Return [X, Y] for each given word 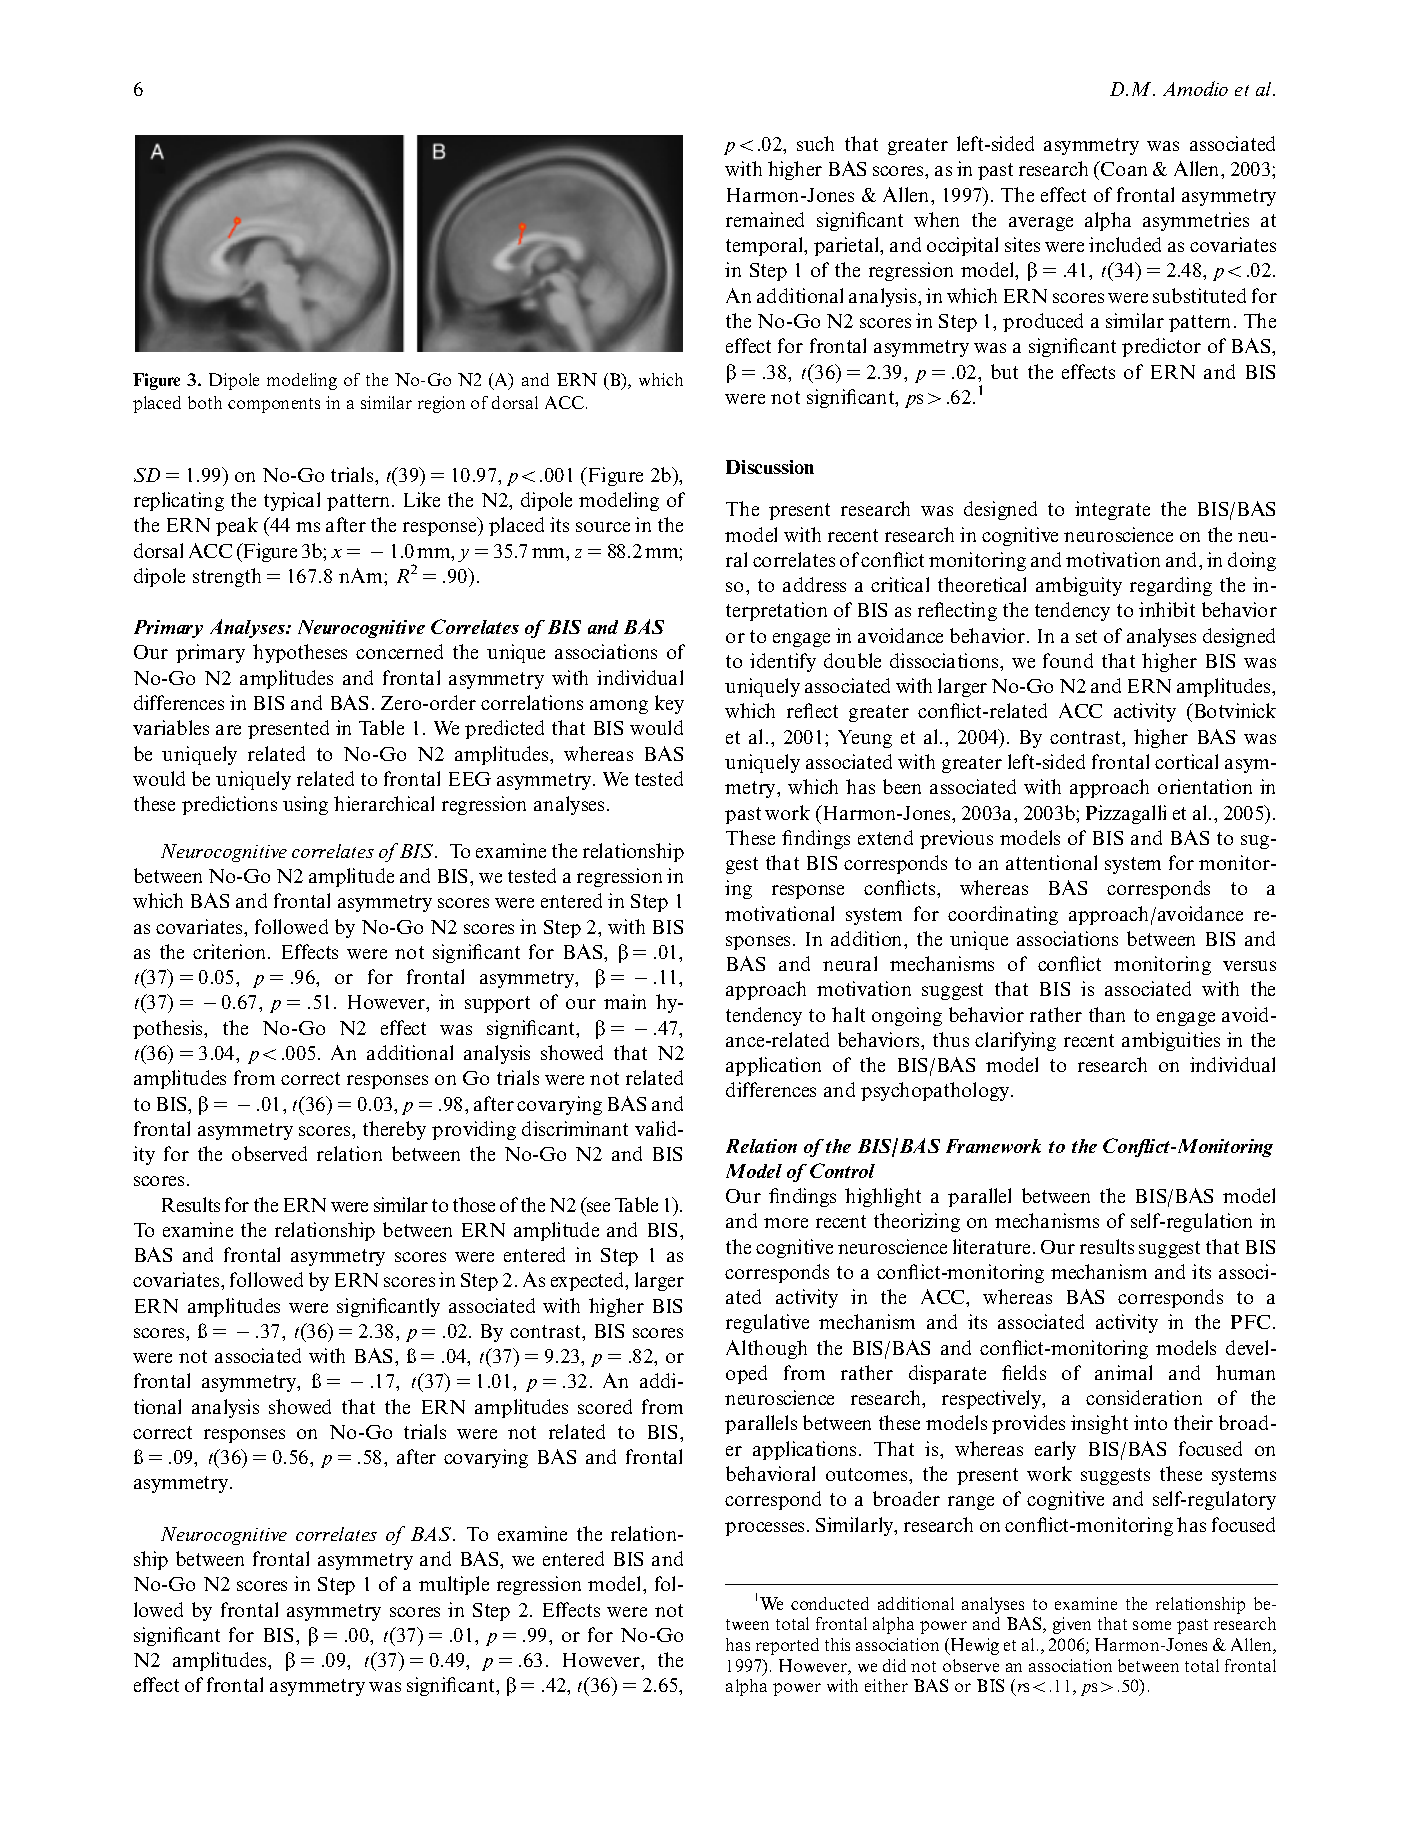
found [1068, 660]
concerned [399, 651]
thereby [394, 1130]
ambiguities [1171, 1041]
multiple [454, 1585]
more [786, 1223]
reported [787, 1646]
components [274, 405]
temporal [766, 246]
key [669, 704]
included [1125, 244]
